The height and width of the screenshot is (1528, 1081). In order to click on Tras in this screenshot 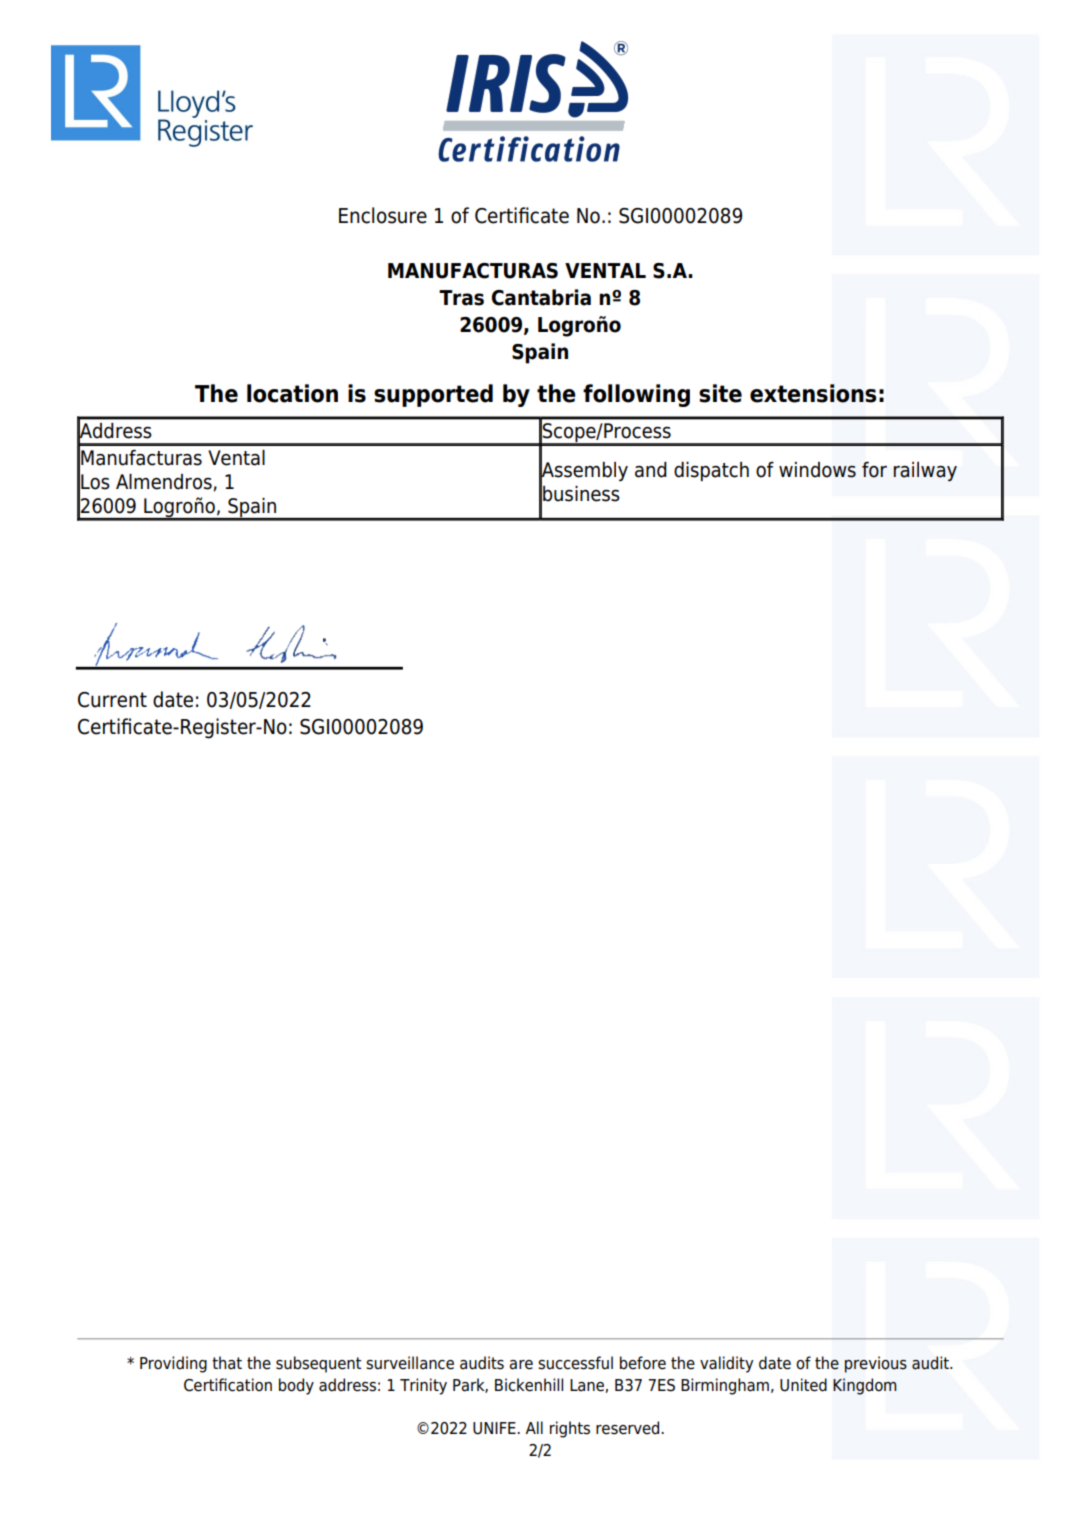, I will do `click(461, 298)`.
